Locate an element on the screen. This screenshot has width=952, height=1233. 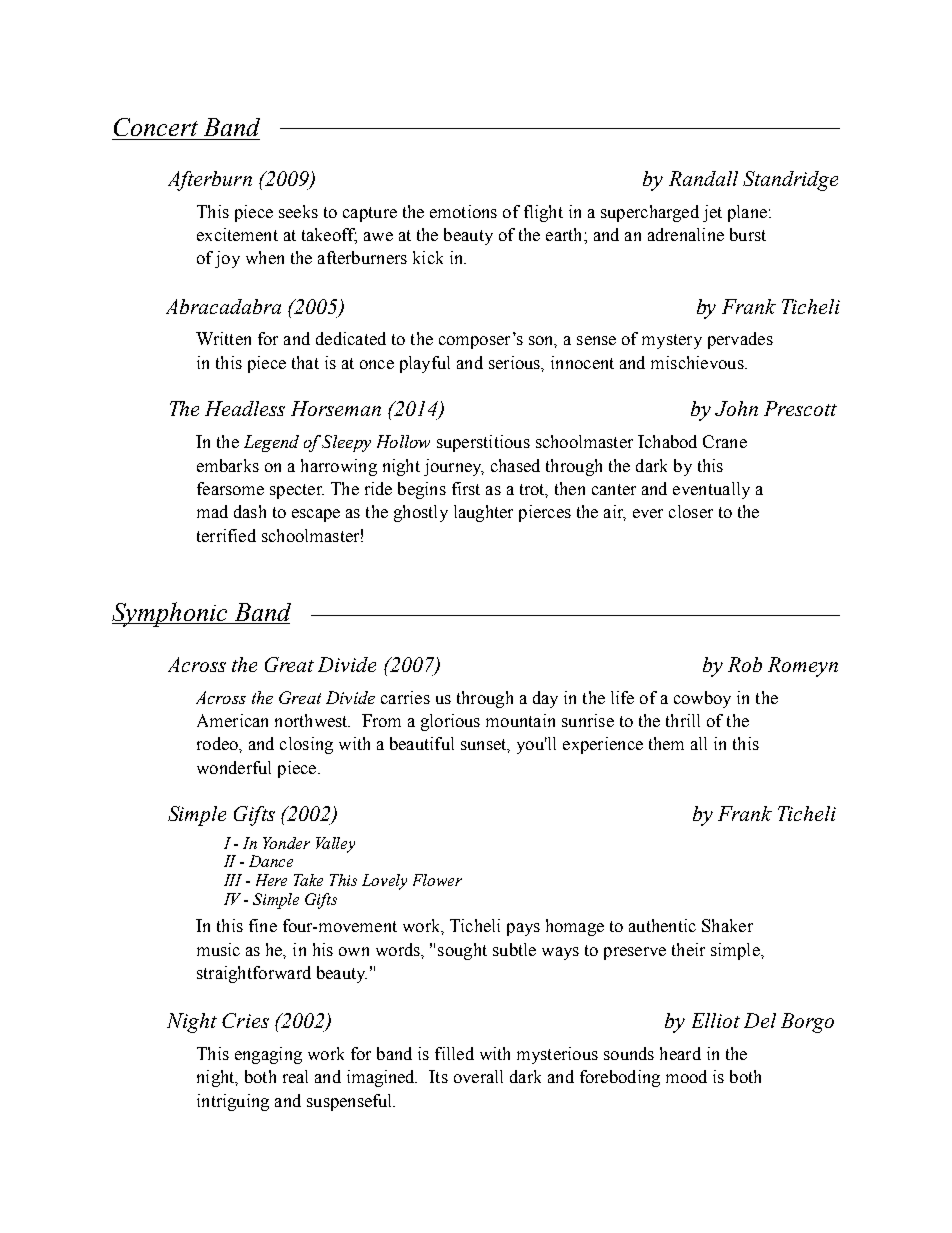
day is located at coordinates (545, 699).
